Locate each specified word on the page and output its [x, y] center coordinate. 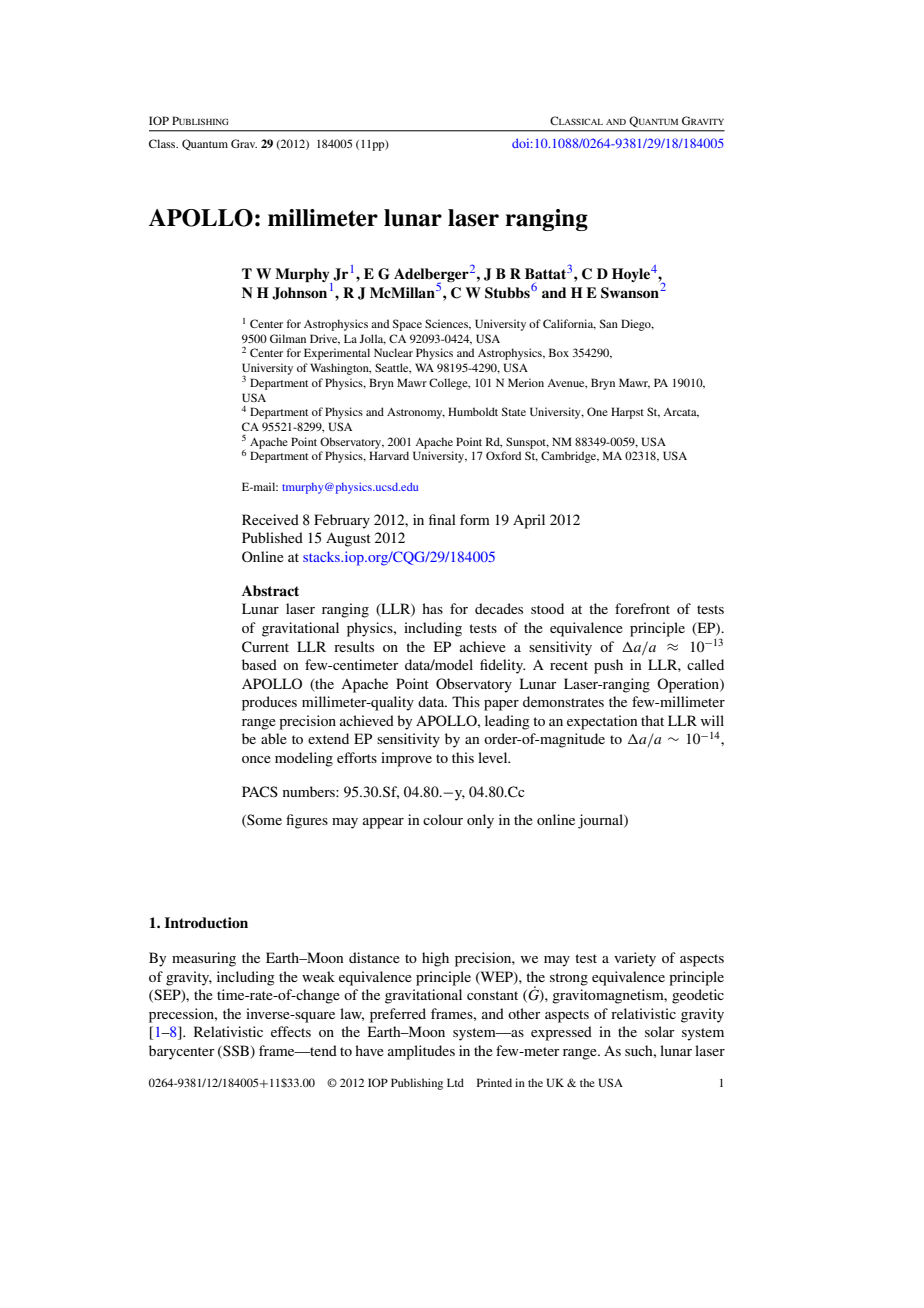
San [609, 323]
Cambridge [570, 457]
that [652, 720]
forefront [642, 608]
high [435, 959]
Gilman [288, 338]
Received [270, 519]
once [256, 759]
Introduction [206, 922]
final [442, 519]
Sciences [448, 324]
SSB [236, 1052]
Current [265, 647]
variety [635, 959]
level [494, 757]
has [432, 608]
